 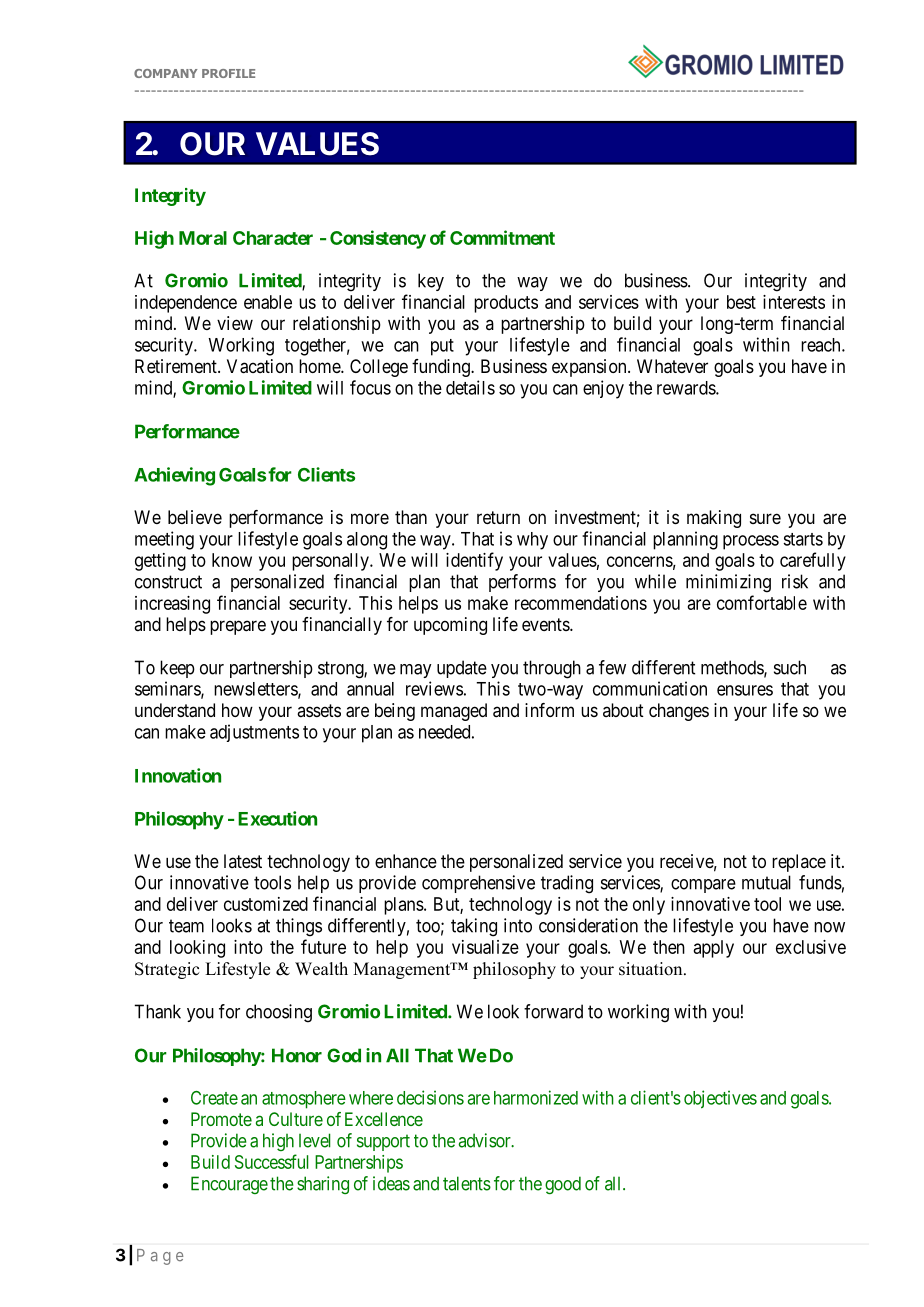 What do you see at coordinates (502, 237) in the image?
I see `Commitment` at bounding box center [502, 237].
